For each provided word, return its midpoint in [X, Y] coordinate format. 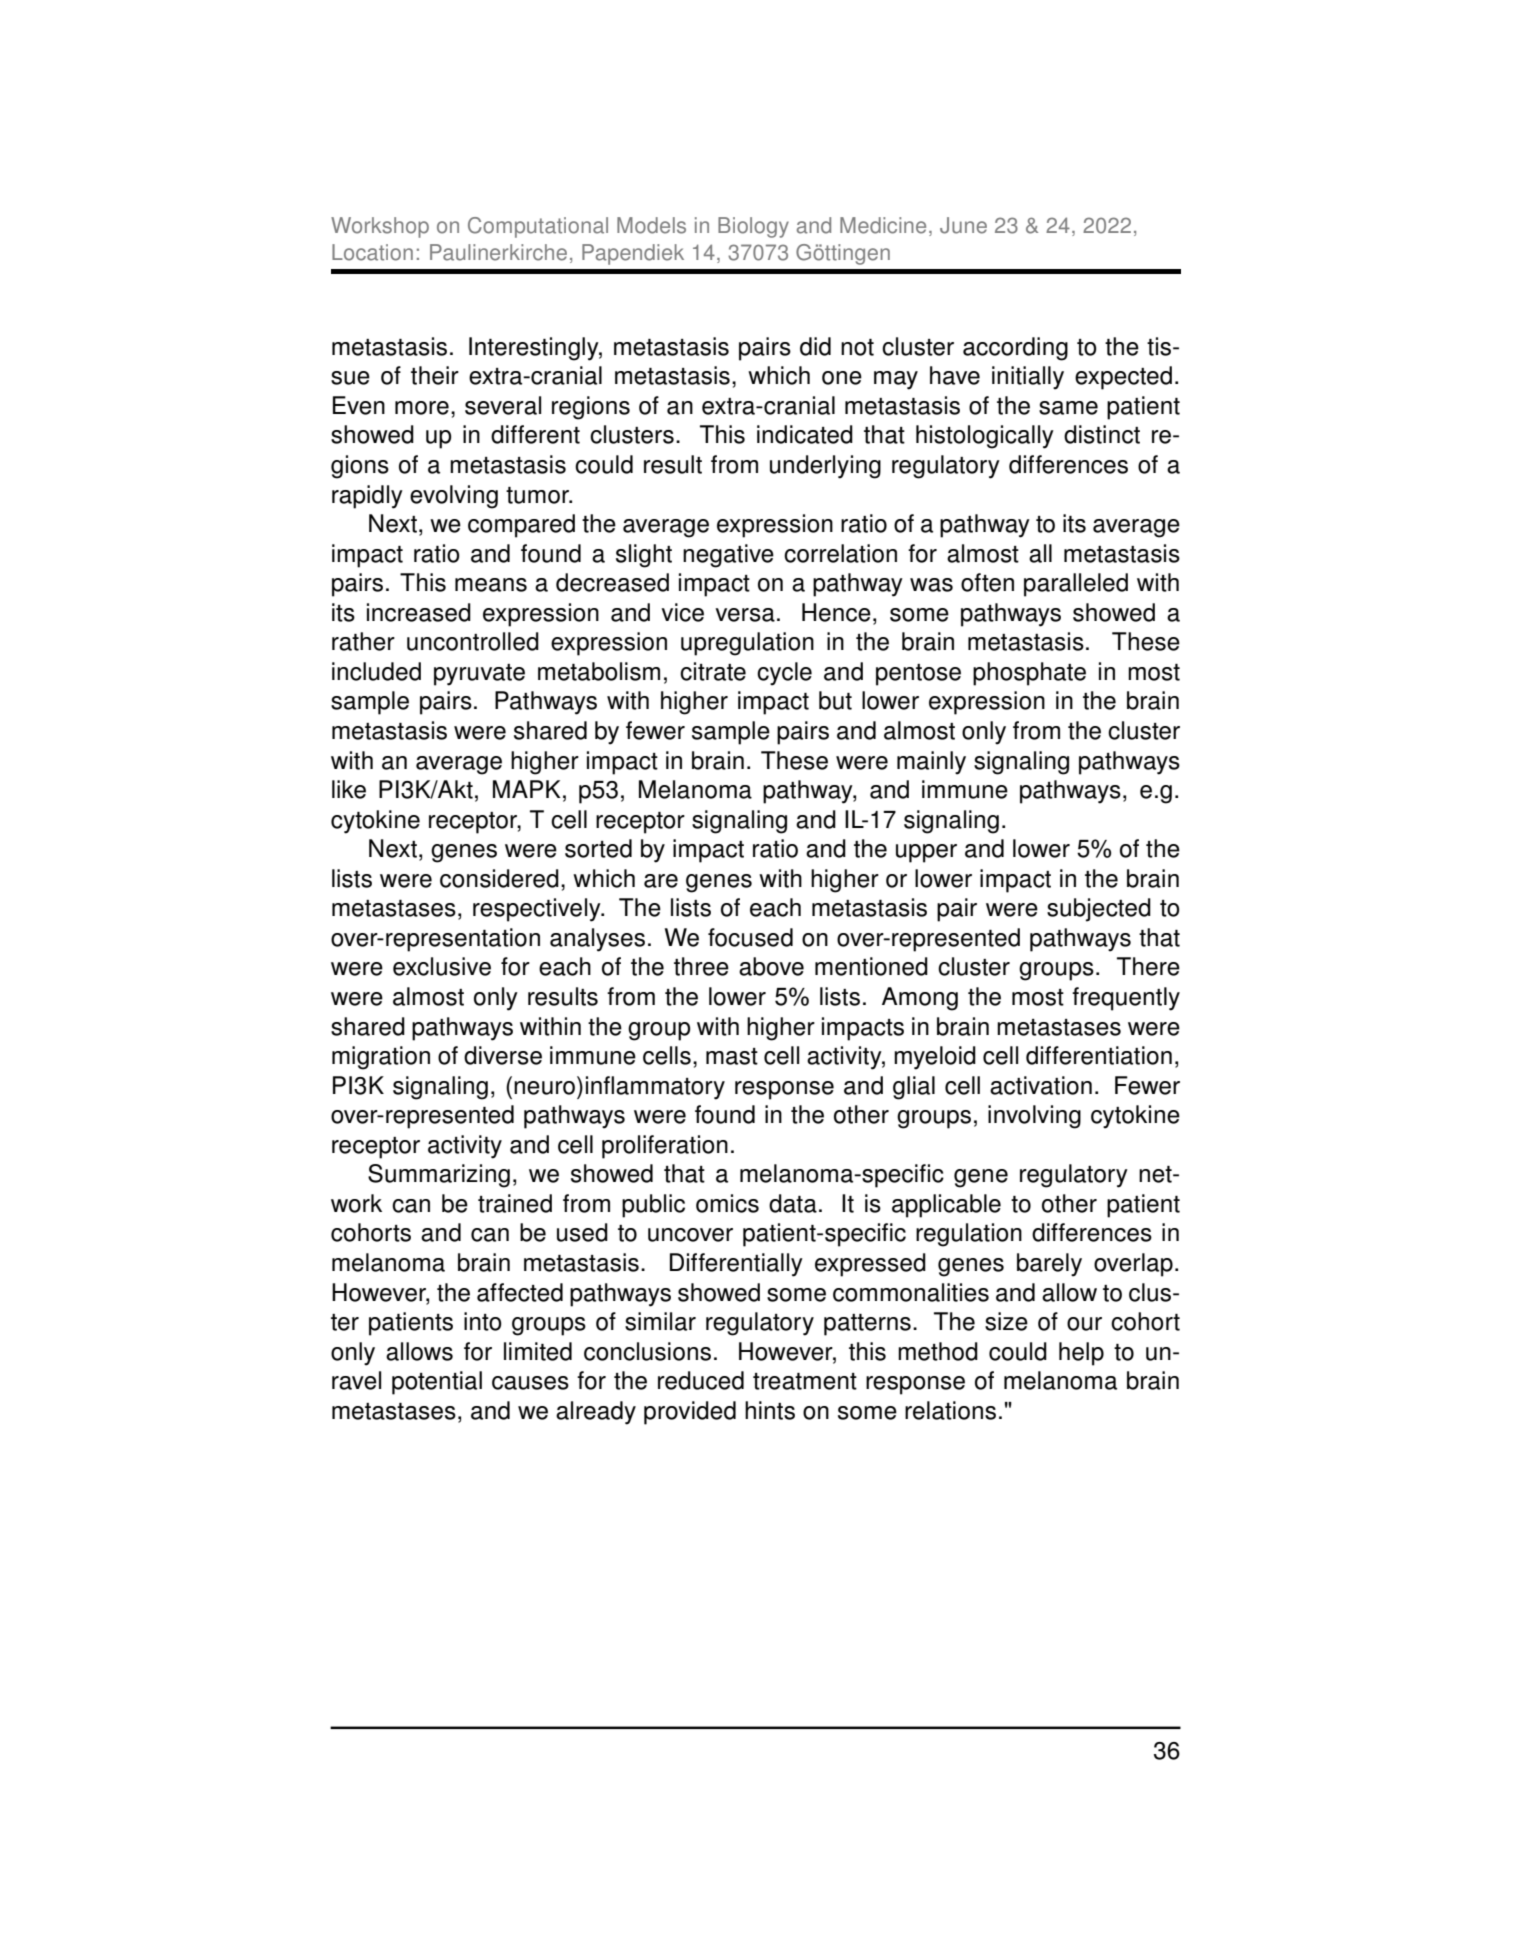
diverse [503, 1055]
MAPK [527, 789]
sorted [598, 848]
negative [728, 556]
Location [372, 252]
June [963, 225]
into [483, 1321]
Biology [753, 227]
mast [732, 1056]
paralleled [1076, 585]
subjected [1099, 910]
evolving [454, 497]
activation [1041, 1085]
